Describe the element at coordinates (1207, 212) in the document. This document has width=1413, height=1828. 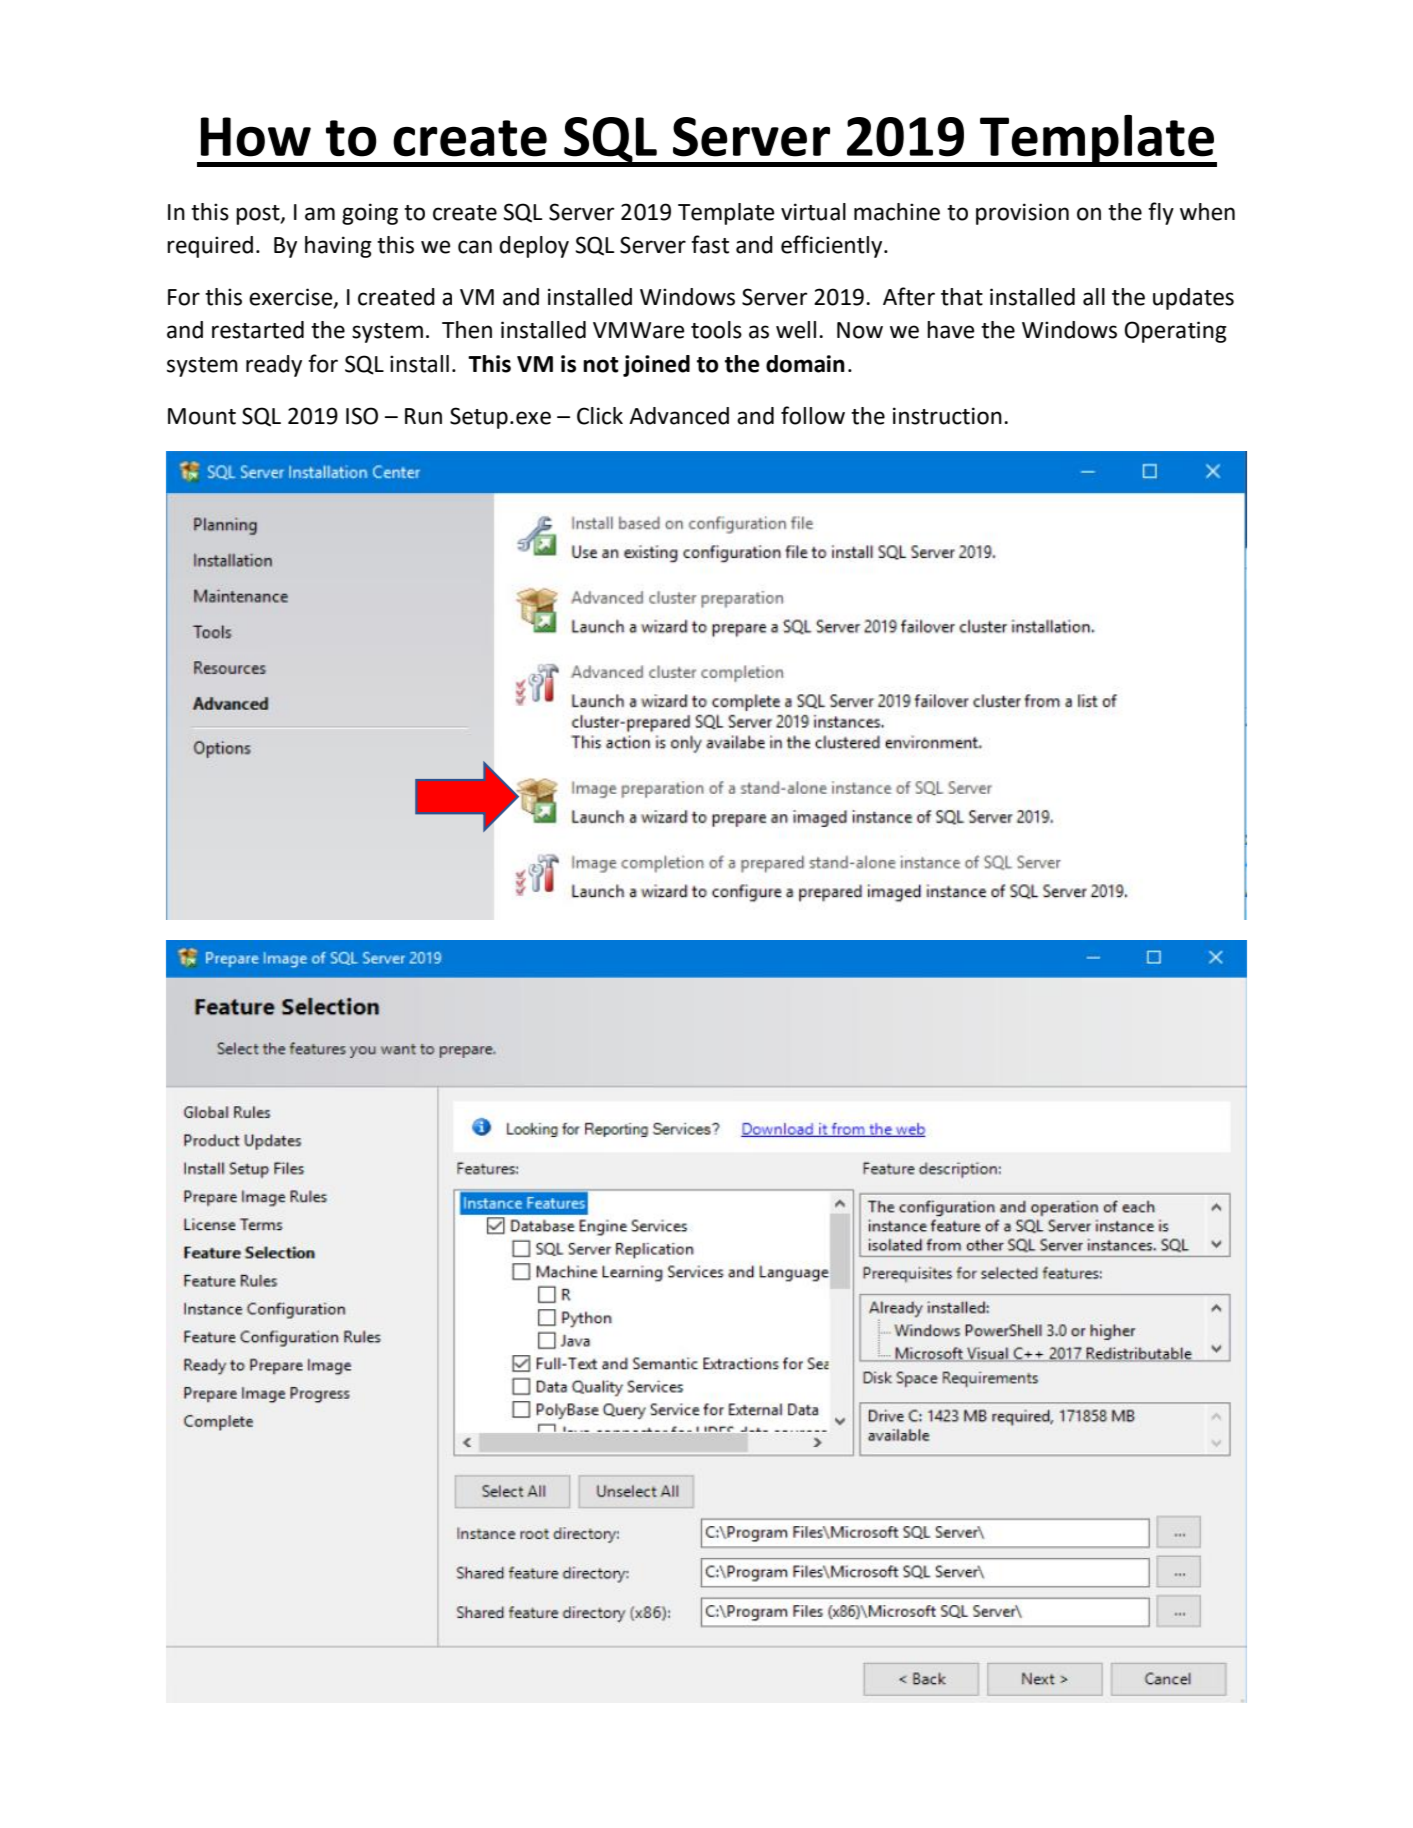
I see `when` at that location.
